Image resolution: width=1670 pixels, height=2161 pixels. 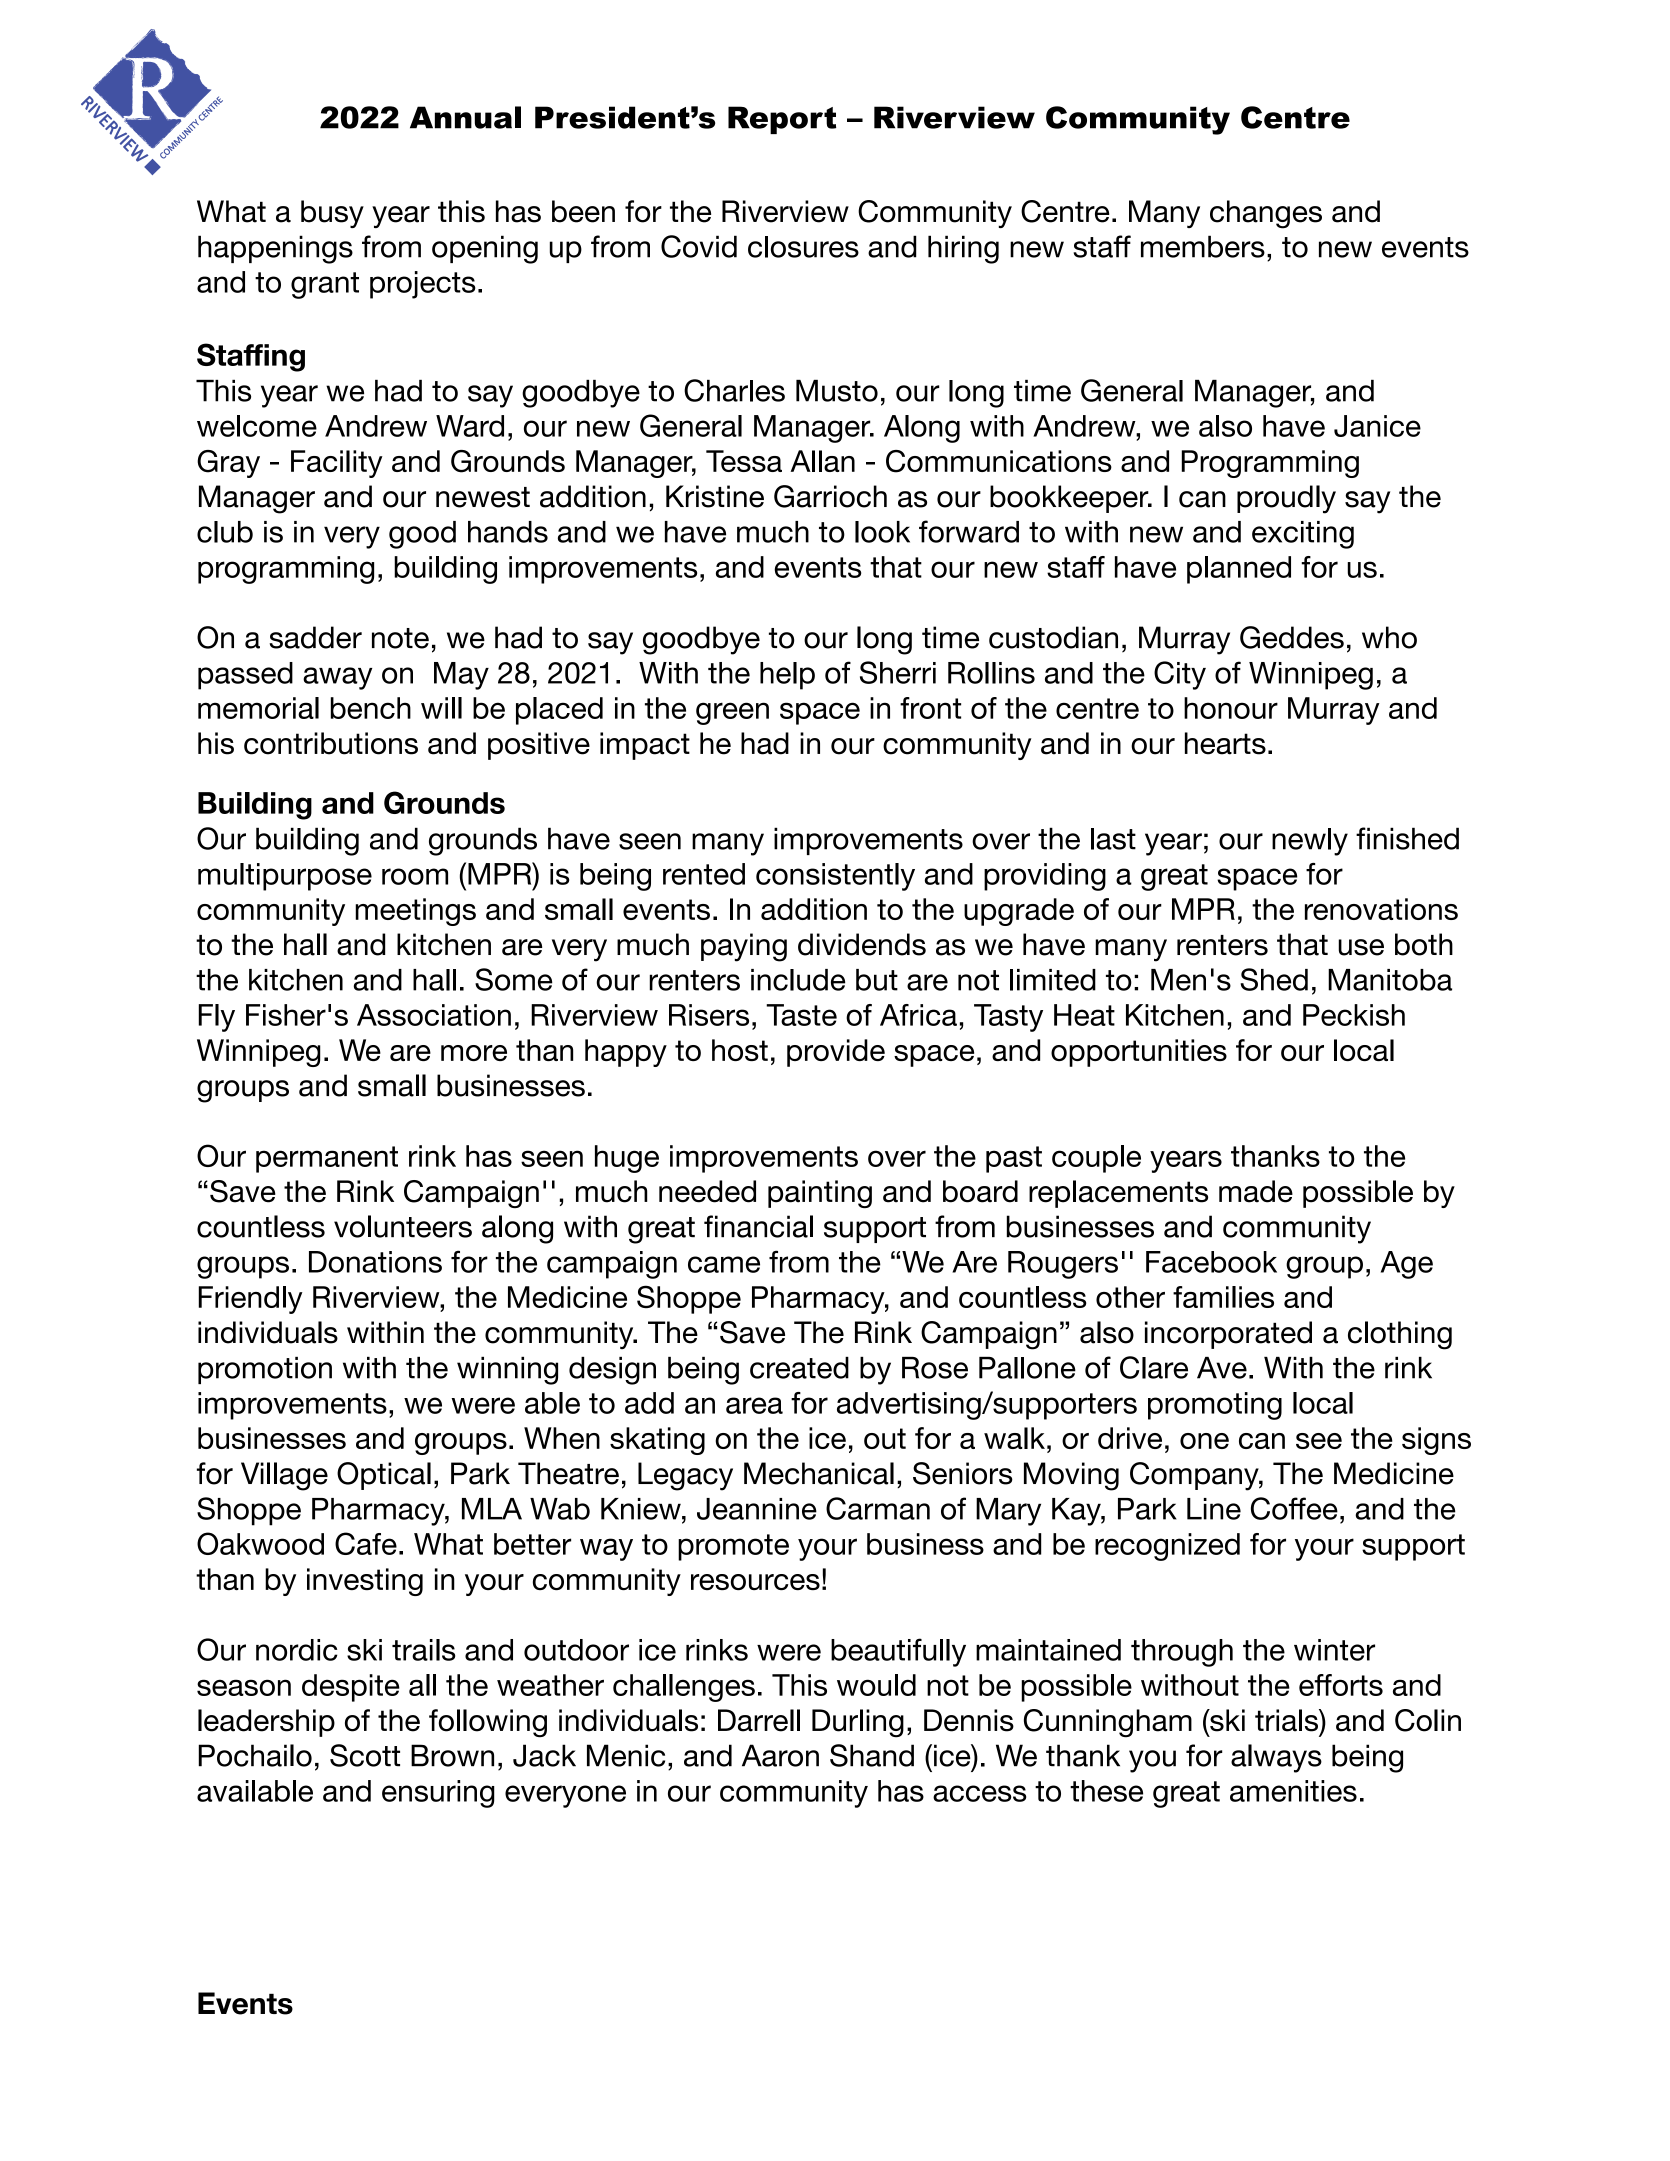 What do you see at coordinates (787, 676) in the image?
I see `help` at bounding box center [787, 676].
